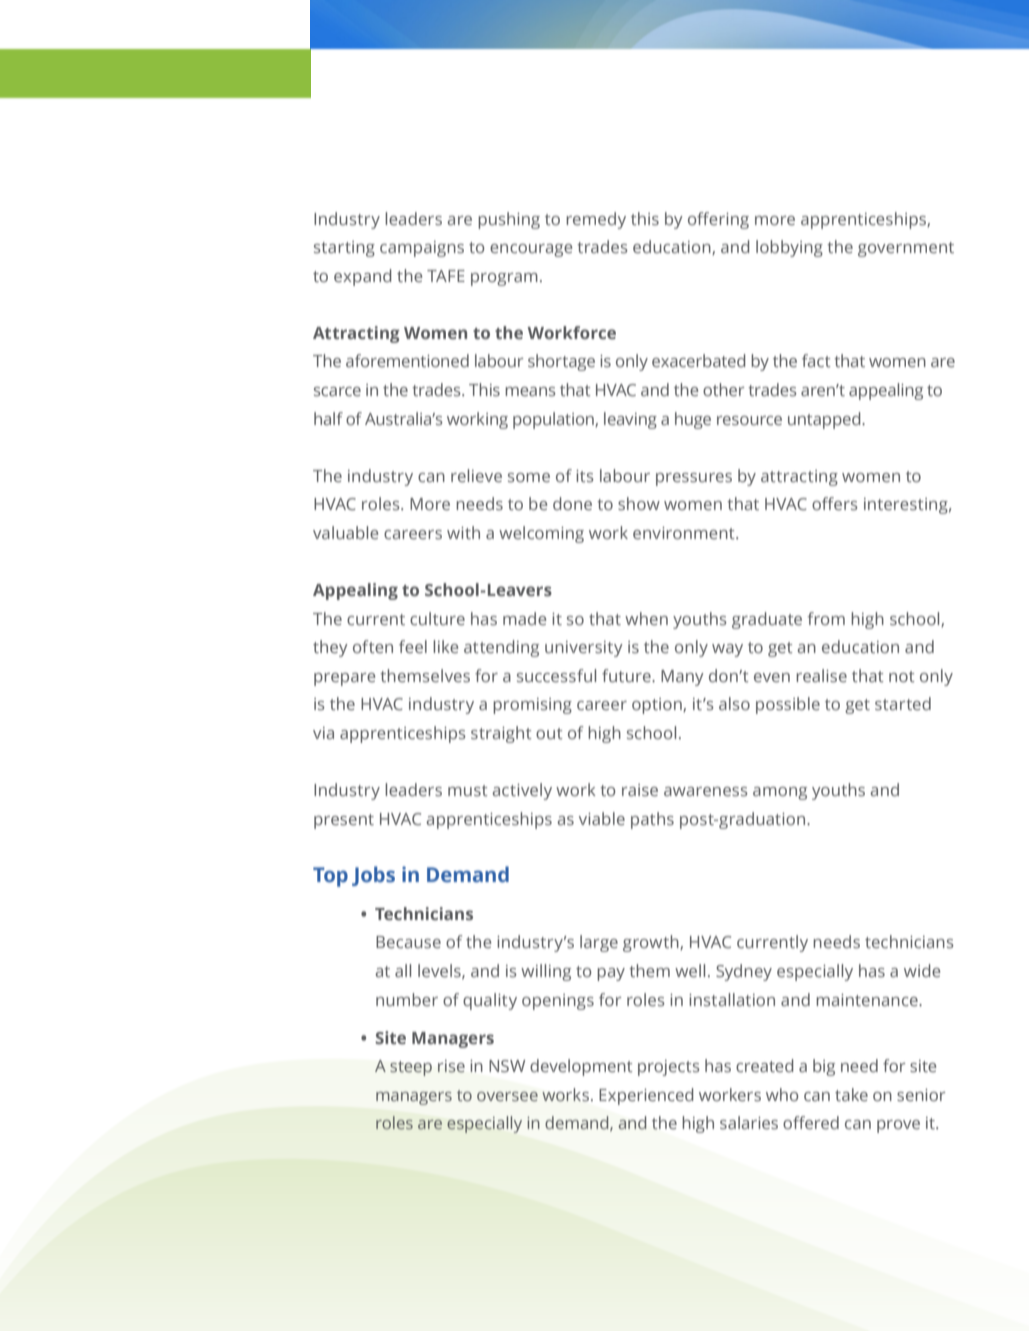 The width and height of the document is (1029, 1331). Describe the element at coordinates (411, 1068) in the document. I see `steep` at that location.
